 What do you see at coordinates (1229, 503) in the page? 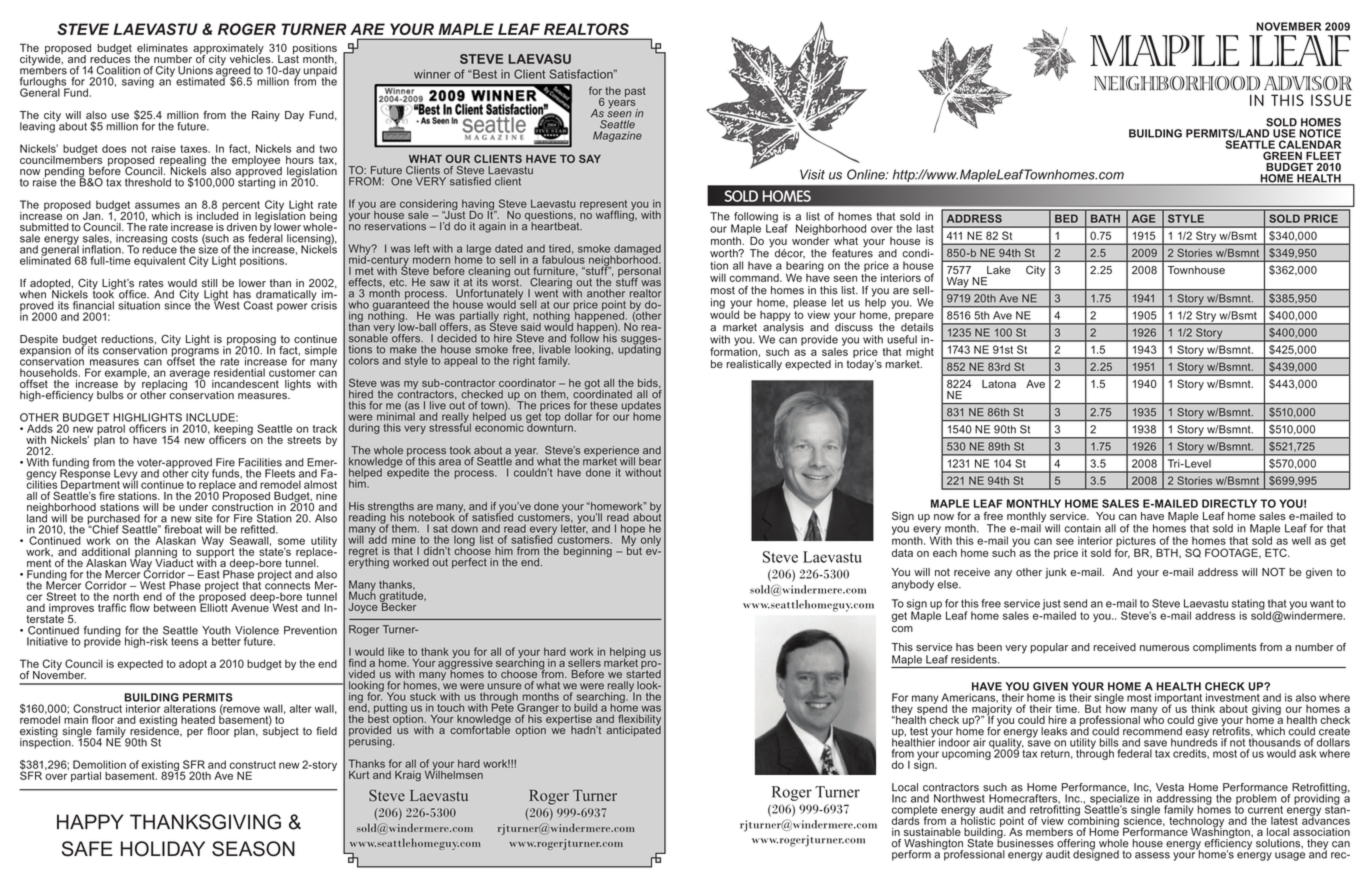
I see `DIRECTLY` at bounding box center [1229, 503].
